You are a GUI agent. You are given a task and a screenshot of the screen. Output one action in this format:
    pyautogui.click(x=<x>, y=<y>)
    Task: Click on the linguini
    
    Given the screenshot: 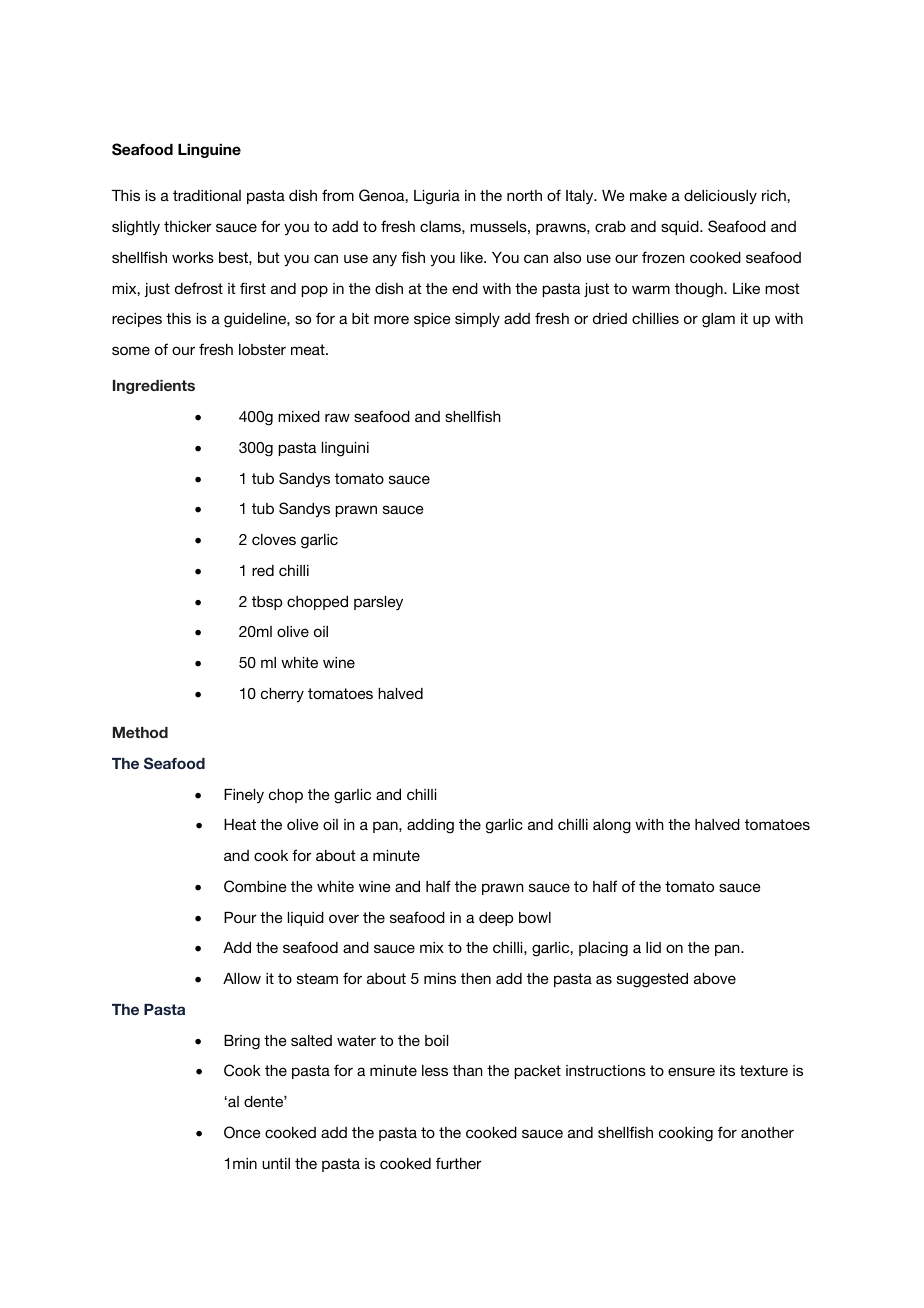 What is the action you would take?
    pyautogui.click(x=345, y=449)
